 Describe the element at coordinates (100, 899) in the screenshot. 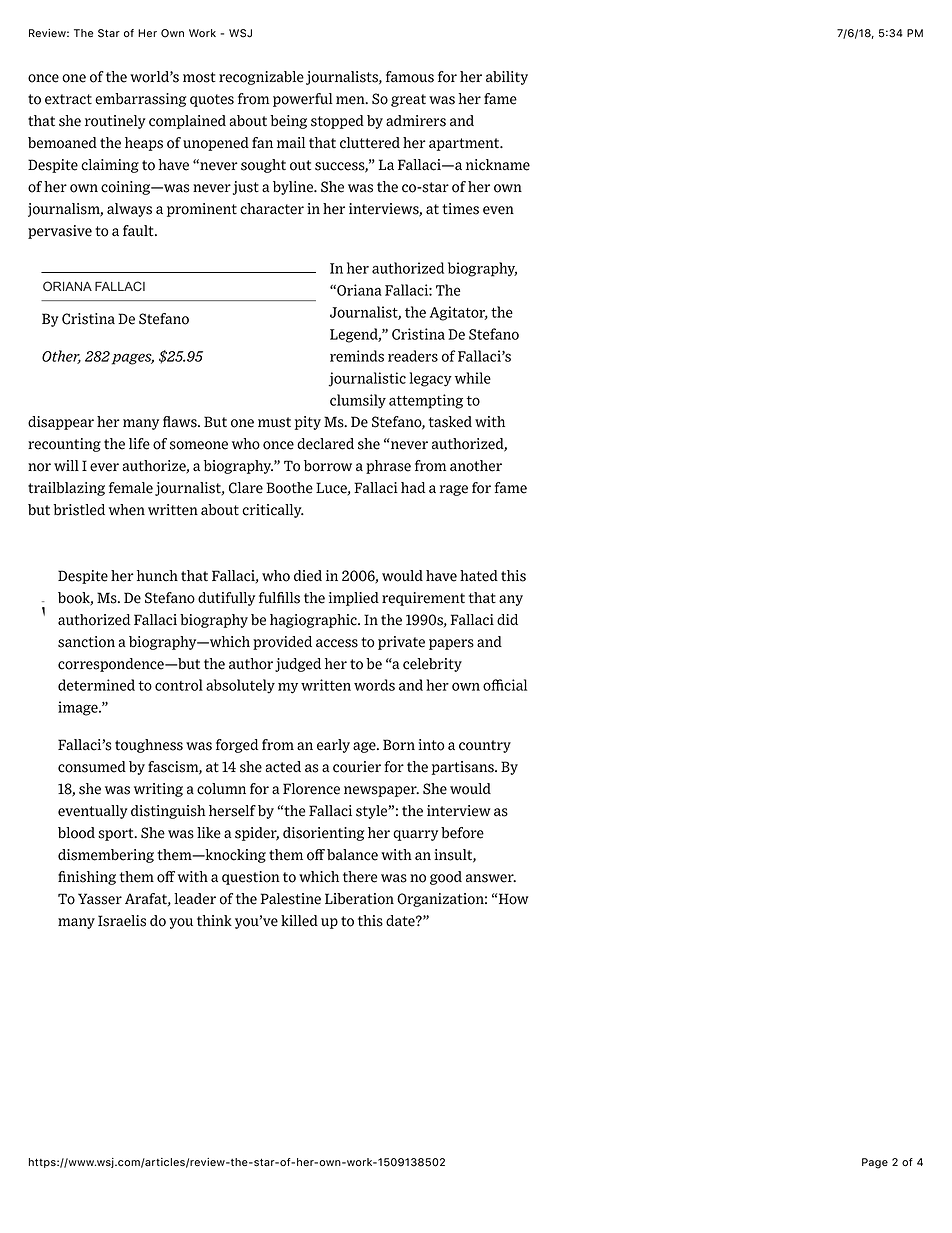

I see `Yasser` at that location.
